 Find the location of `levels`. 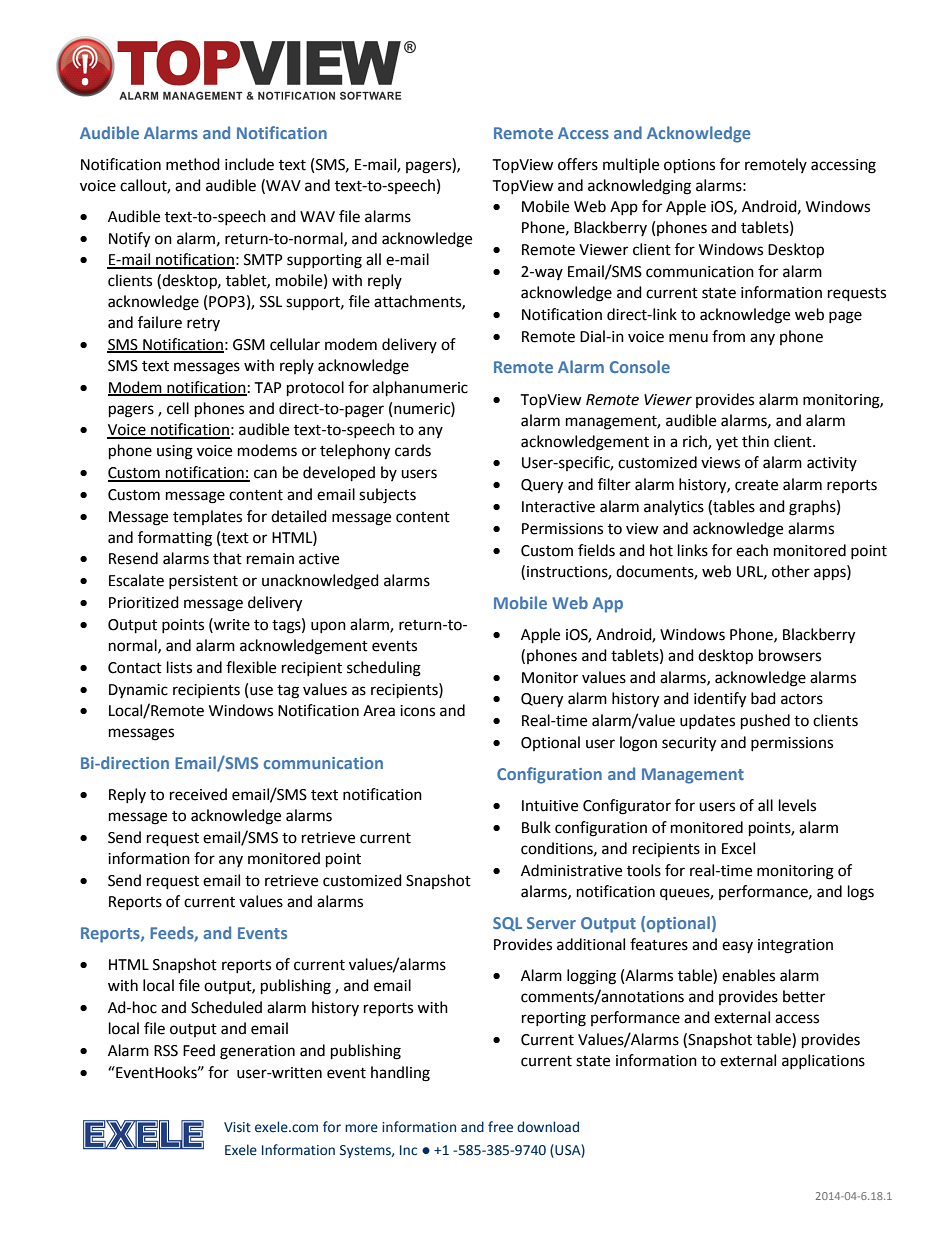

levels is located at coordinates (797, 805).
